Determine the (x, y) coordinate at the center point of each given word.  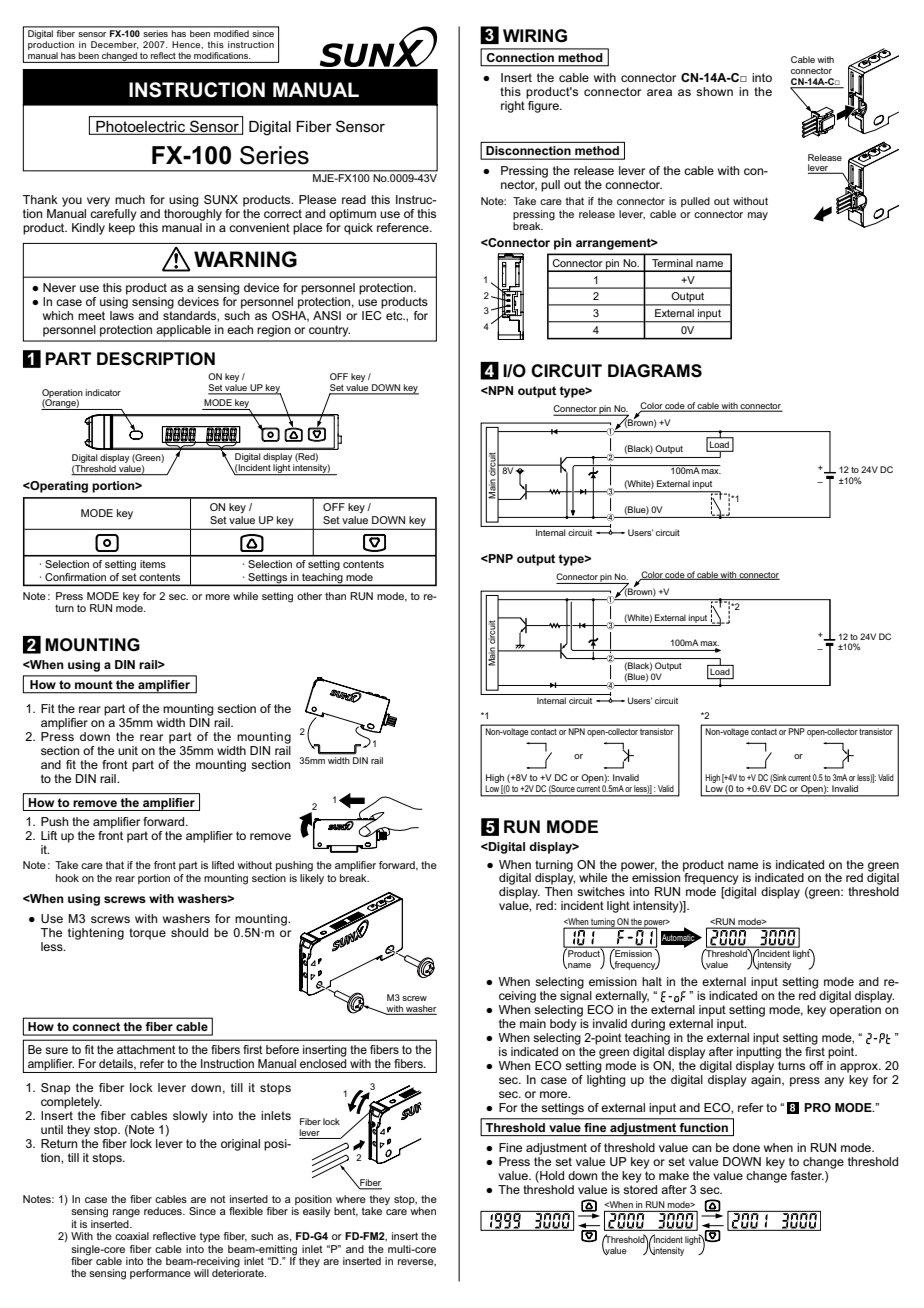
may (758, 216)
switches (601, 891)
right (513, 107)
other (309, 596)
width (338, 760)
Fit (48, 708)
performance (160, 1274)
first (815, 1051)
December (115, 45)
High (496, 780)
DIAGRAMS (655, 371)
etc (395, 315)
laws (122, 315)
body (563, 1025)
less (53, 946)
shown (714, 91)
